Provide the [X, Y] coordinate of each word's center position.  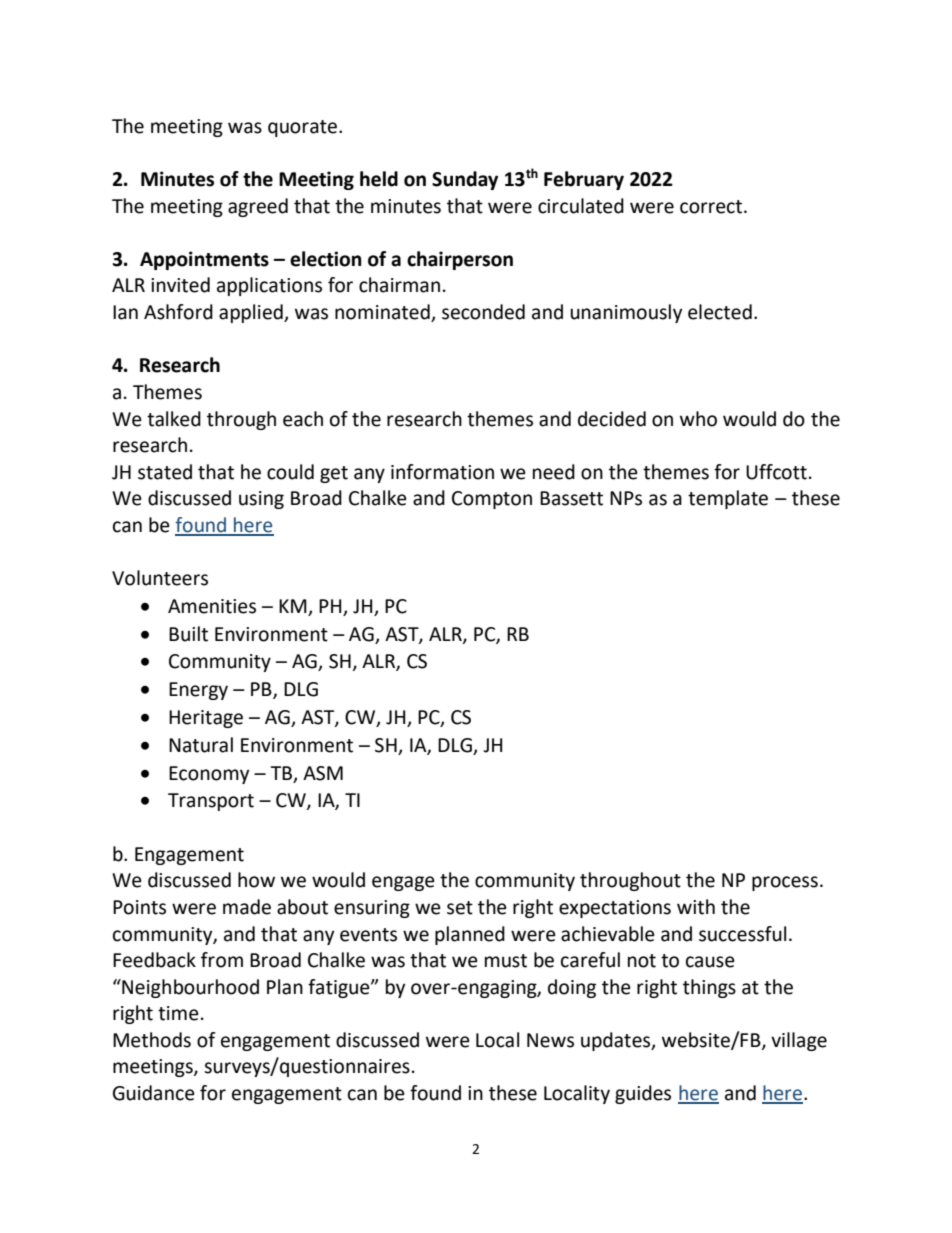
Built [188, 634]
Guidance [154, 1093]
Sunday [465, 180]
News [550, 1040]
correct [711, 207]
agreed [258, 207]
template [728, 499]
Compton [492, 500]
